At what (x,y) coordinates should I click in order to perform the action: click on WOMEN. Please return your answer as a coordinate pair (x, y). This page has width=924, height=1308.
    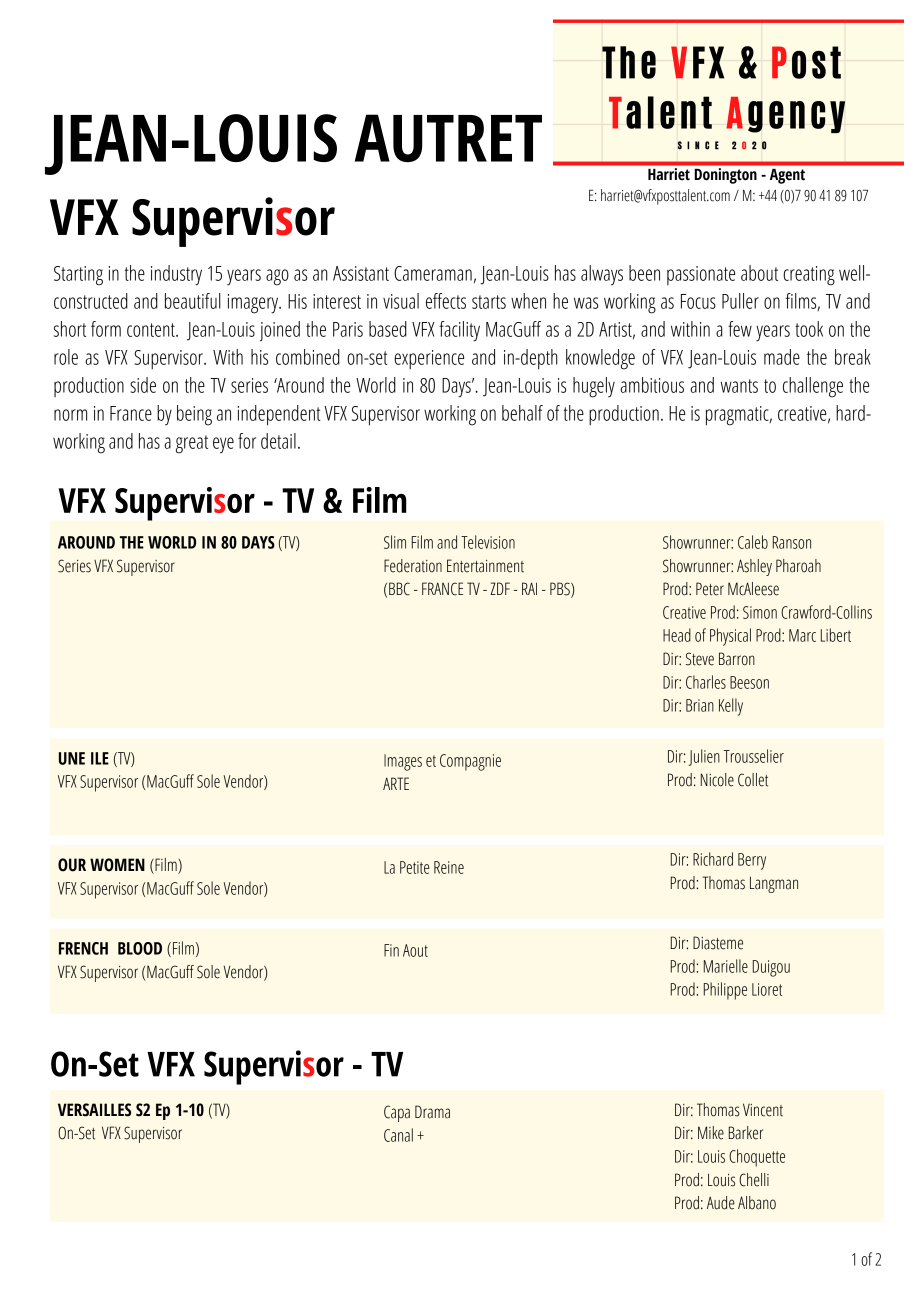
    Looking at the image, I should click on (117, 865).
